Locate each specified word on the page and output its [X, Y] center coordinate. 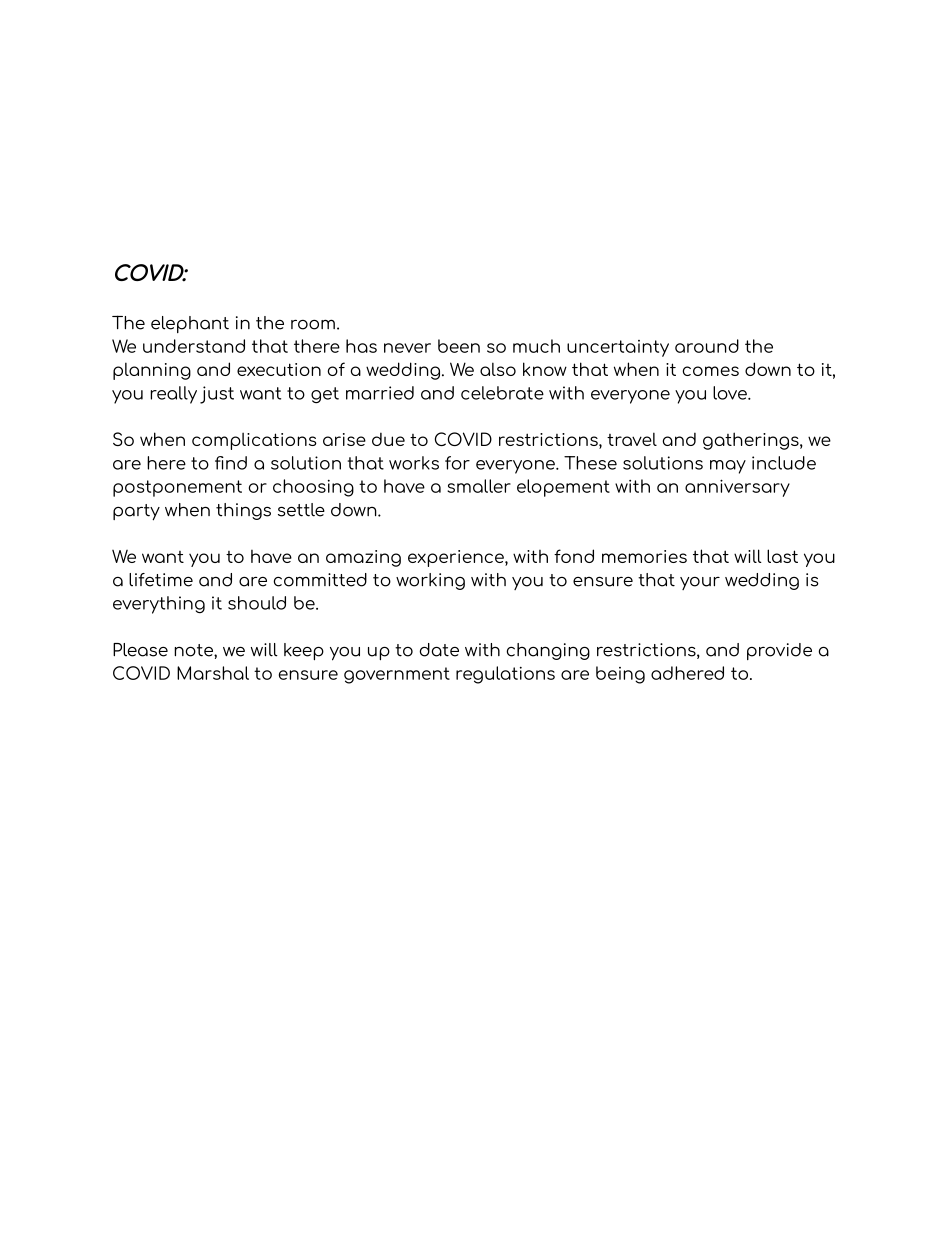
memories [644, 556]
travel [632, 439]
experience [457, 558]
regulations [505, 675]
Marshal [213, 673]
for [457, 463]
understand [194, 346]
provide [779, 651]
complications [254, 441]
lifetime [161, 580]
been [459, 346]
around [707, 346]
